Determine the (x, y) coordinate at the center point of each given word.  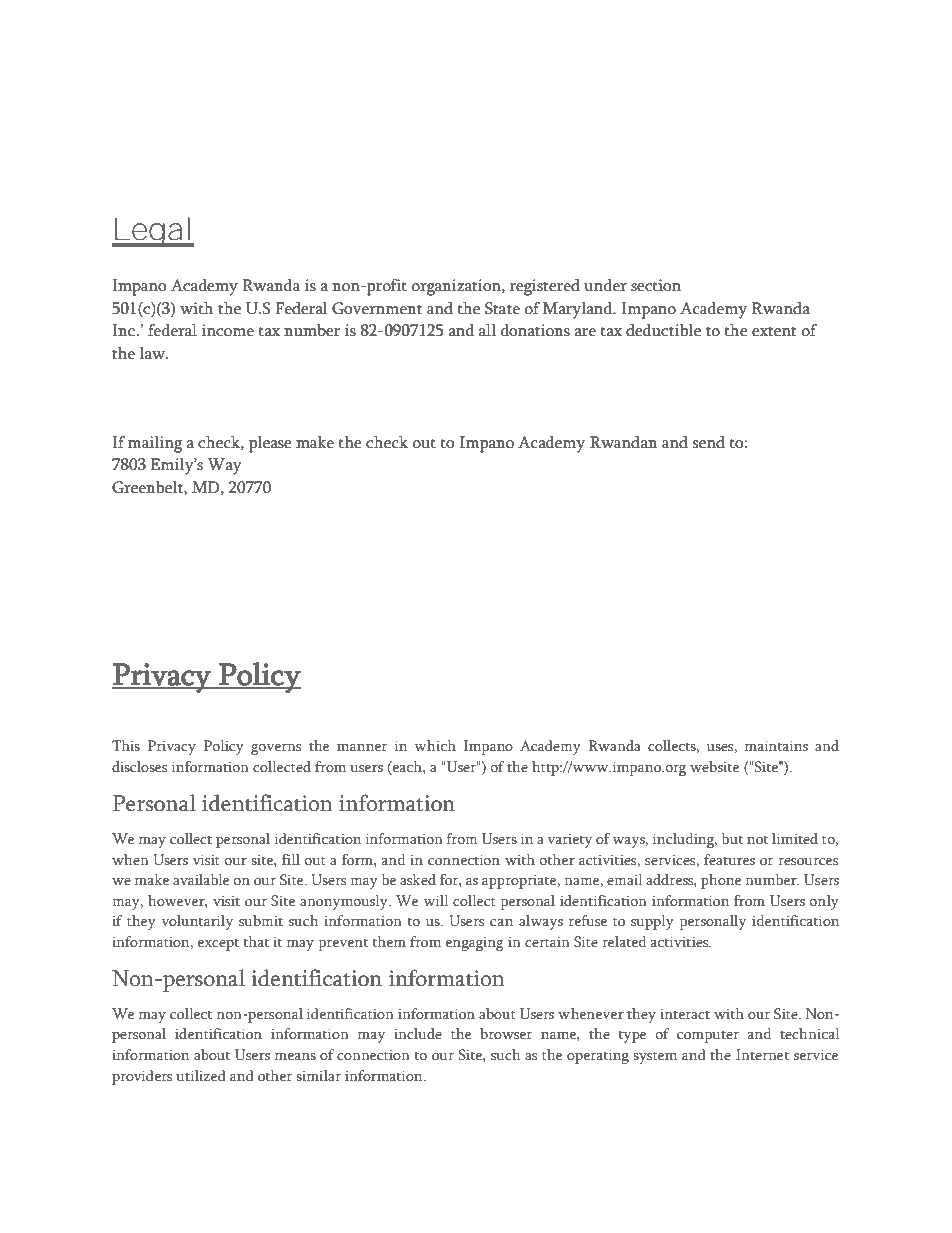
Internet (762, 1054)
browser (506, 1033)
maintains (776, 745)
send (708, 442)
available (201, 880)
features (729, 859)
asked (418, 879)
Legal (152, 232)
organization (457, 287)
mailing (155, 444)
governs (276, 749)
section (656, 285)
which (435, 745)
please (270, 444)
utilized (201, 1075)
